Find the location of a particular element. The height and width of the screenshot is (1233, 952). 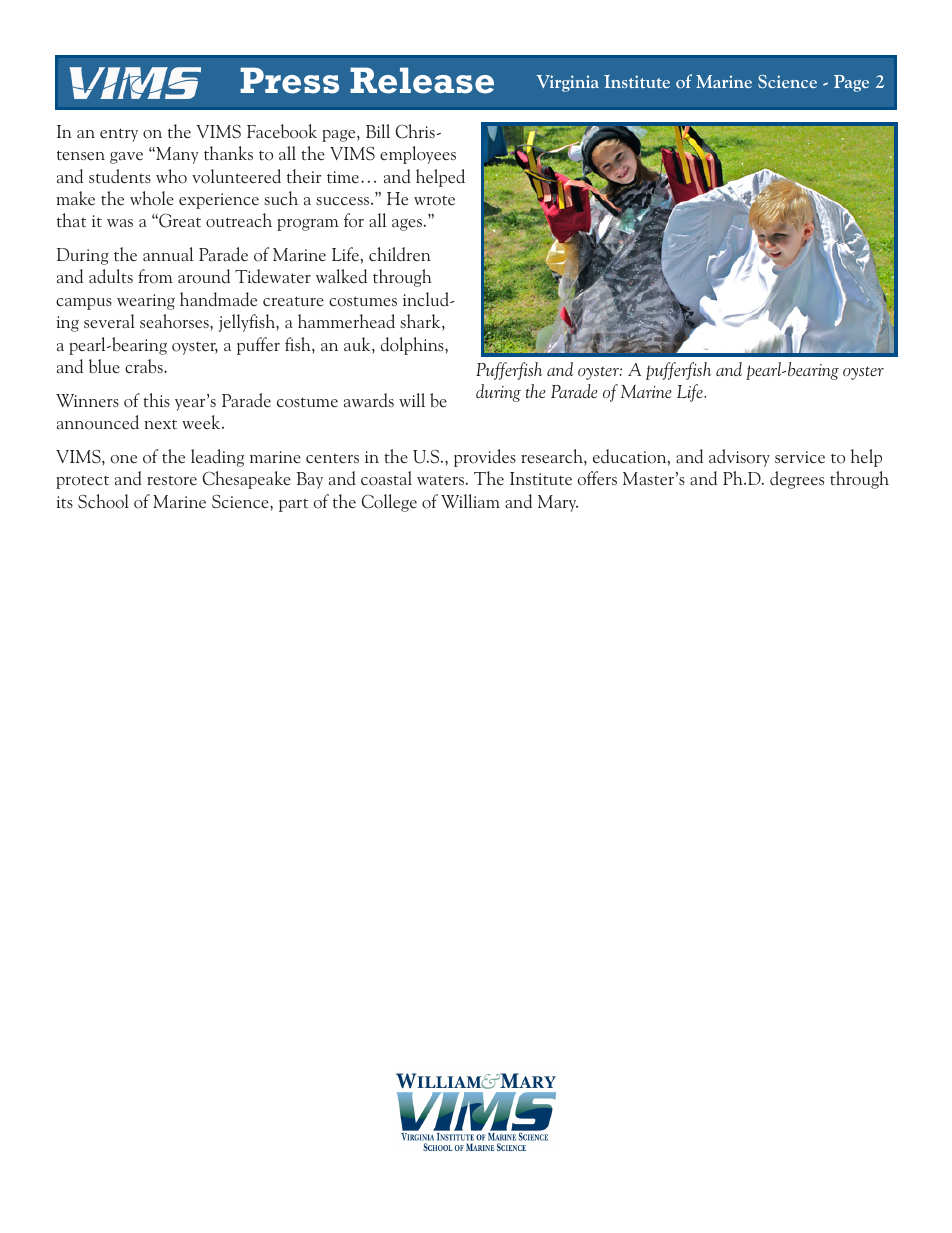

Press is located at coordinates (289, 80).
